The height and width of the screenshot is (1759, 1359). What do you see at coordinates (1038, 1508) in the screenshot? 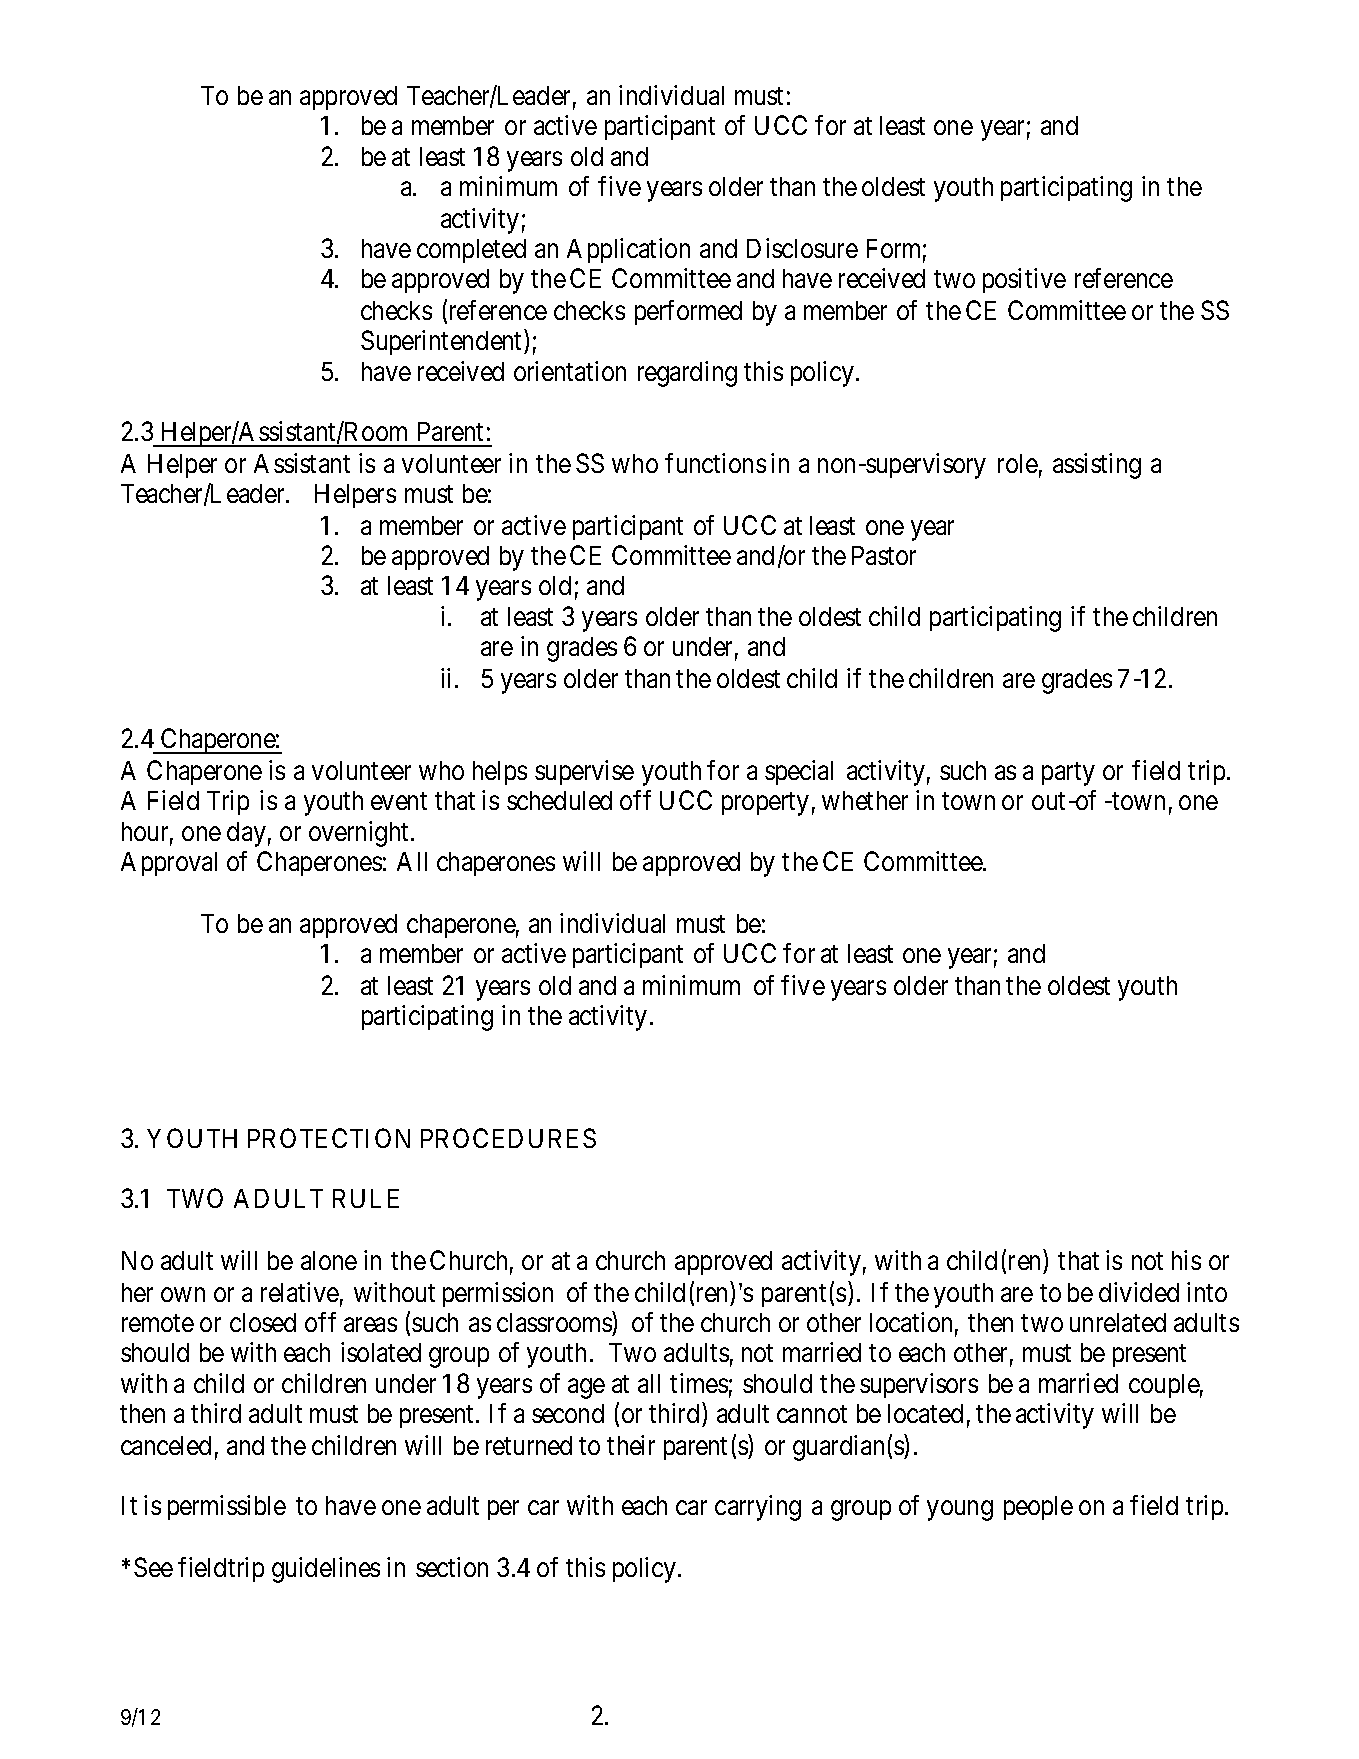
I see `people` at bounding box center [1038, 1508].
